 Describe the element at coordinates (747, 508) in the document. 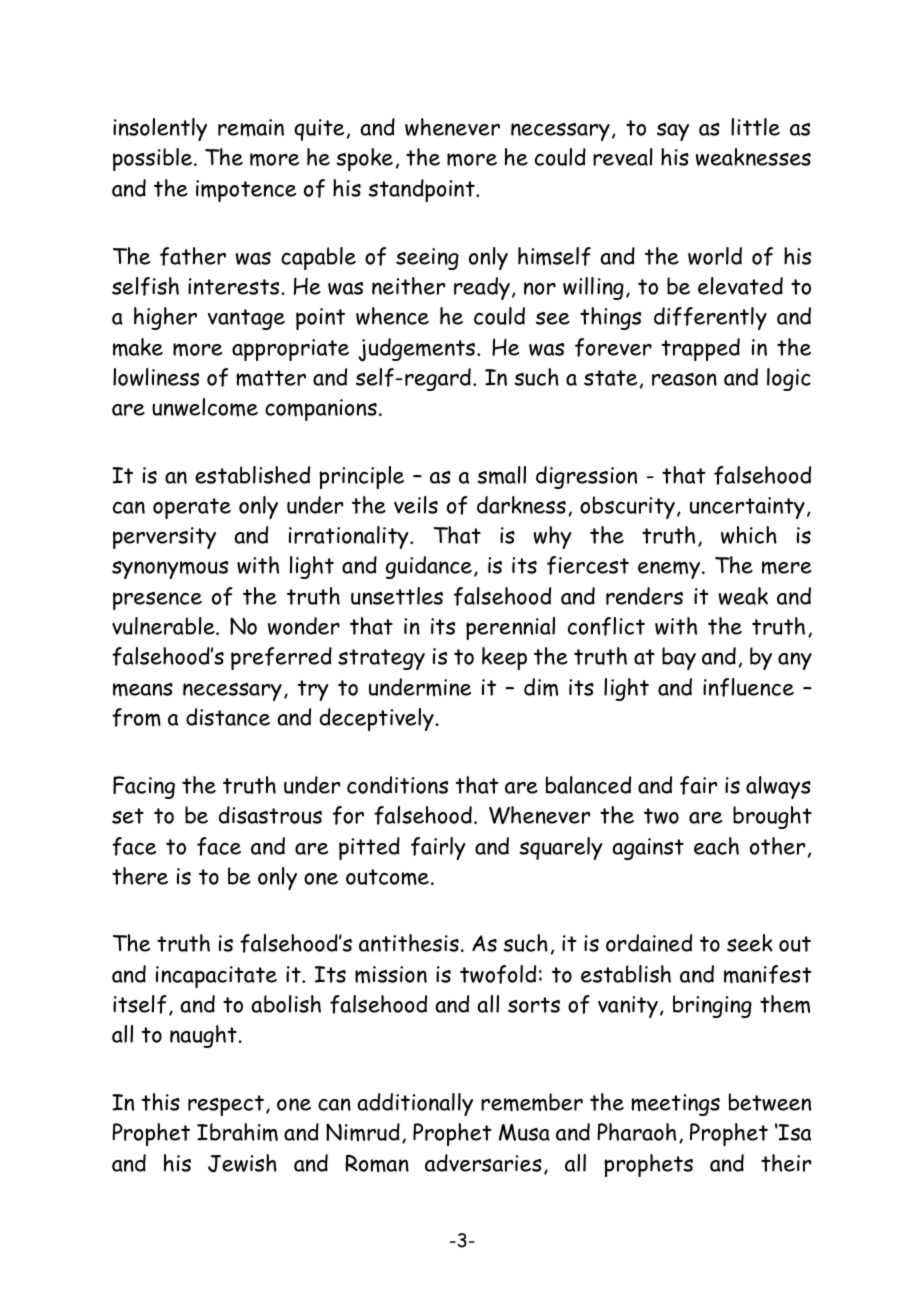

I see `uncertainty` at that location.
